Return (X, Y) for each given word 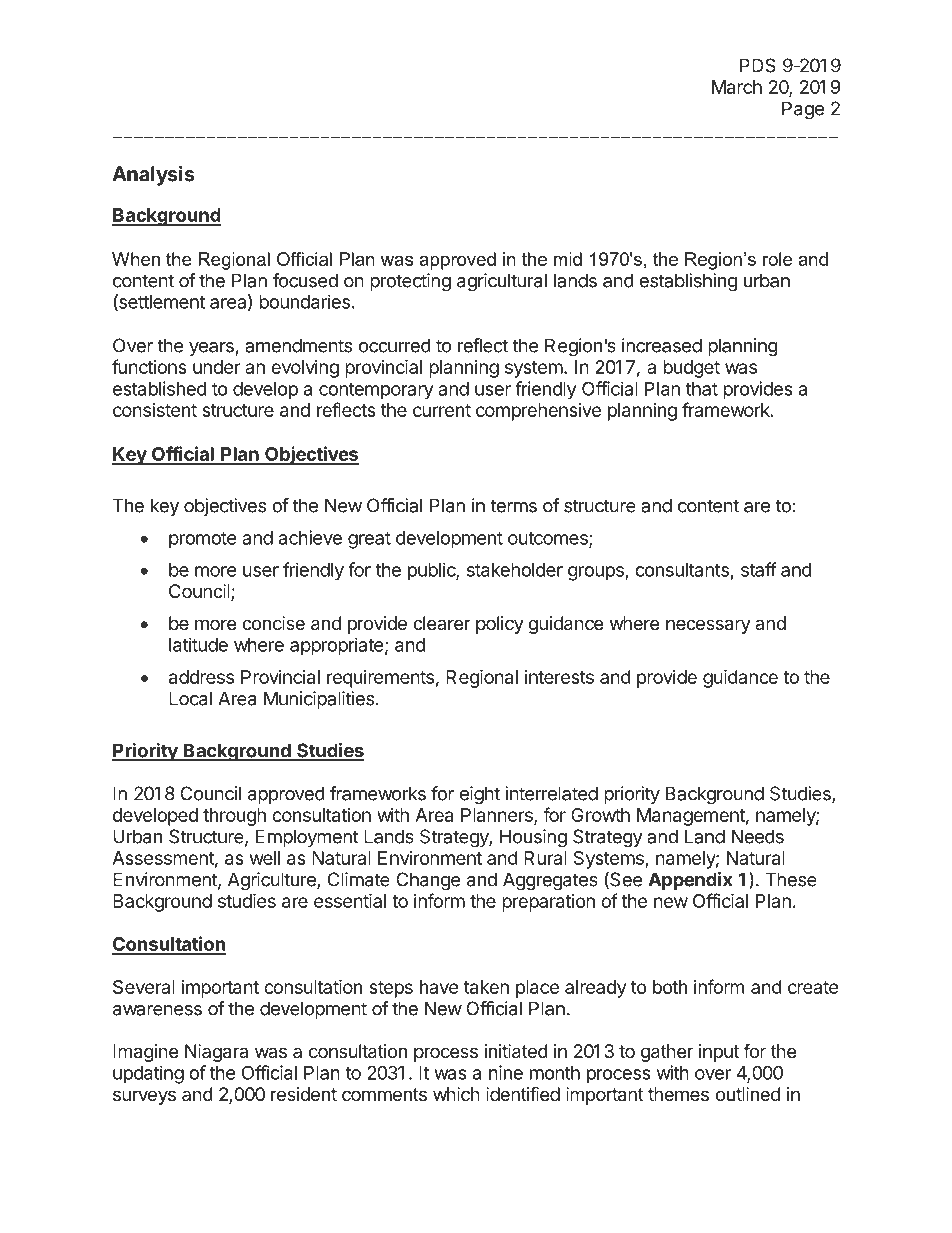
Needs (758, 836)
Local (190, 698)
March (737, 87)
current (442, 410)
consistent (155, 410)
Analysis (153, 176)
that (702, 389)
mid (568, 259)
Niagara (216, 1053)
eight (480, 795)
